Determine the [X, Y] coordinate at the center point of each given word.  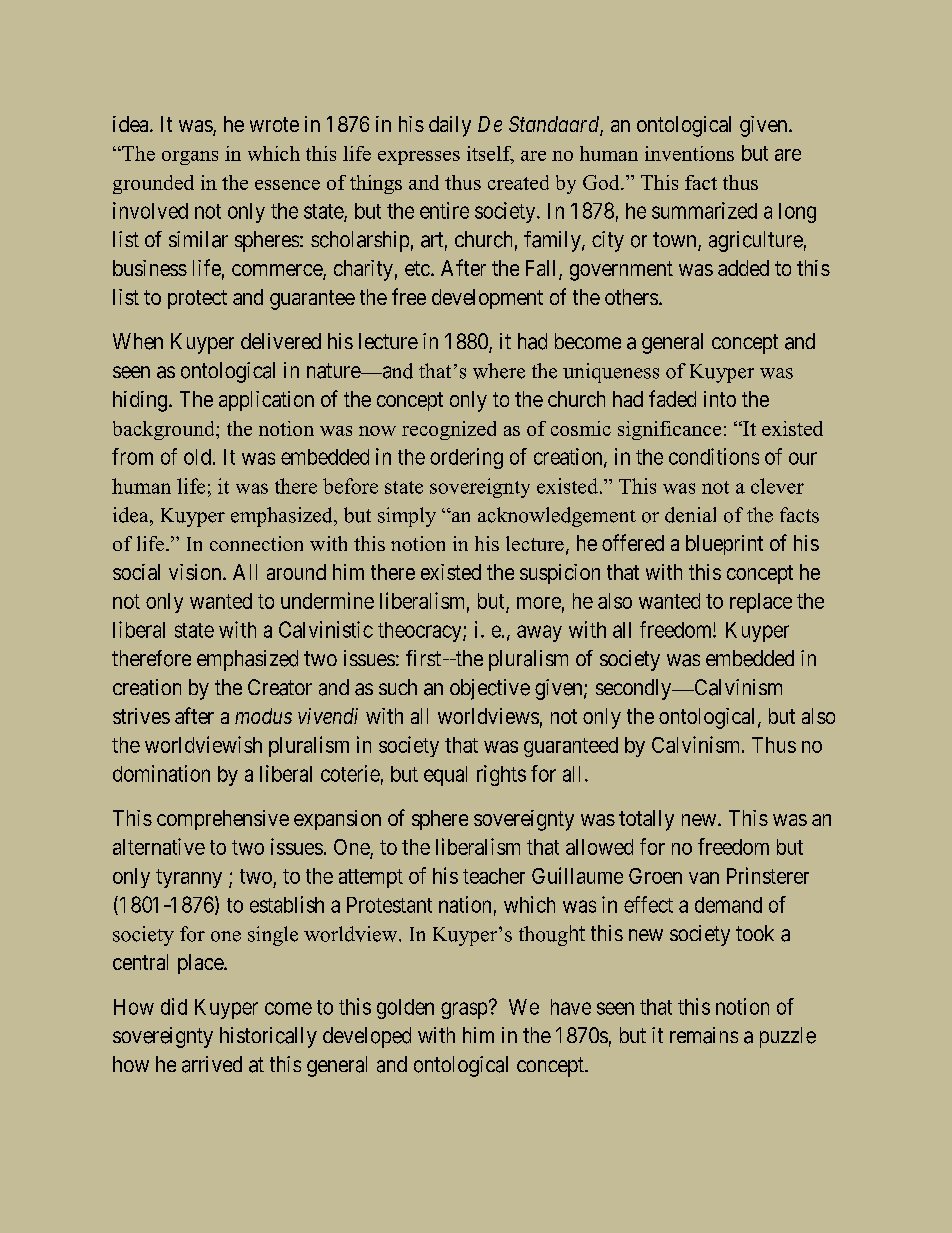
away [539, 633]
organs [190, 158]
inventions [689, 153]
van [704, 878]
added [743, 268]
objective [490, 689]
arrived [212, 1064]
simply [407, 517]
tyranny [189, 878]
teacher [494, 876]
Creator [280, 687]
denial [690, 515]
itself [490, 154]
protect [197, 299]
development [487, 299]
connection [256, 543]
